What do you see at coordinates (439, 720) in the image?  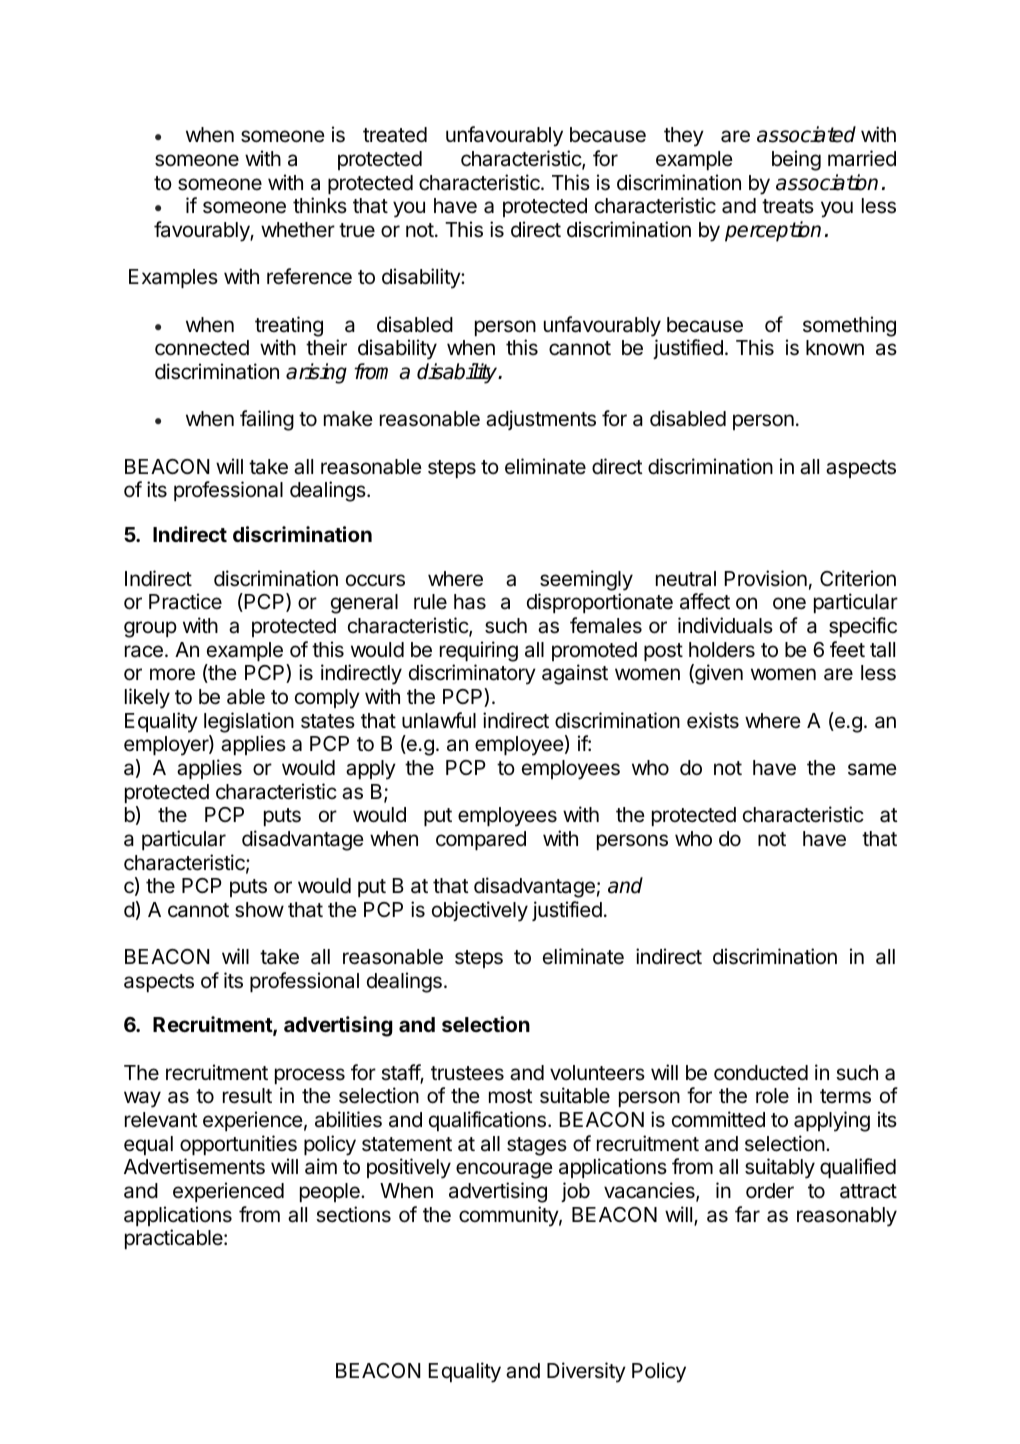 I see `unlawful` at bounding box center [439, 720].
